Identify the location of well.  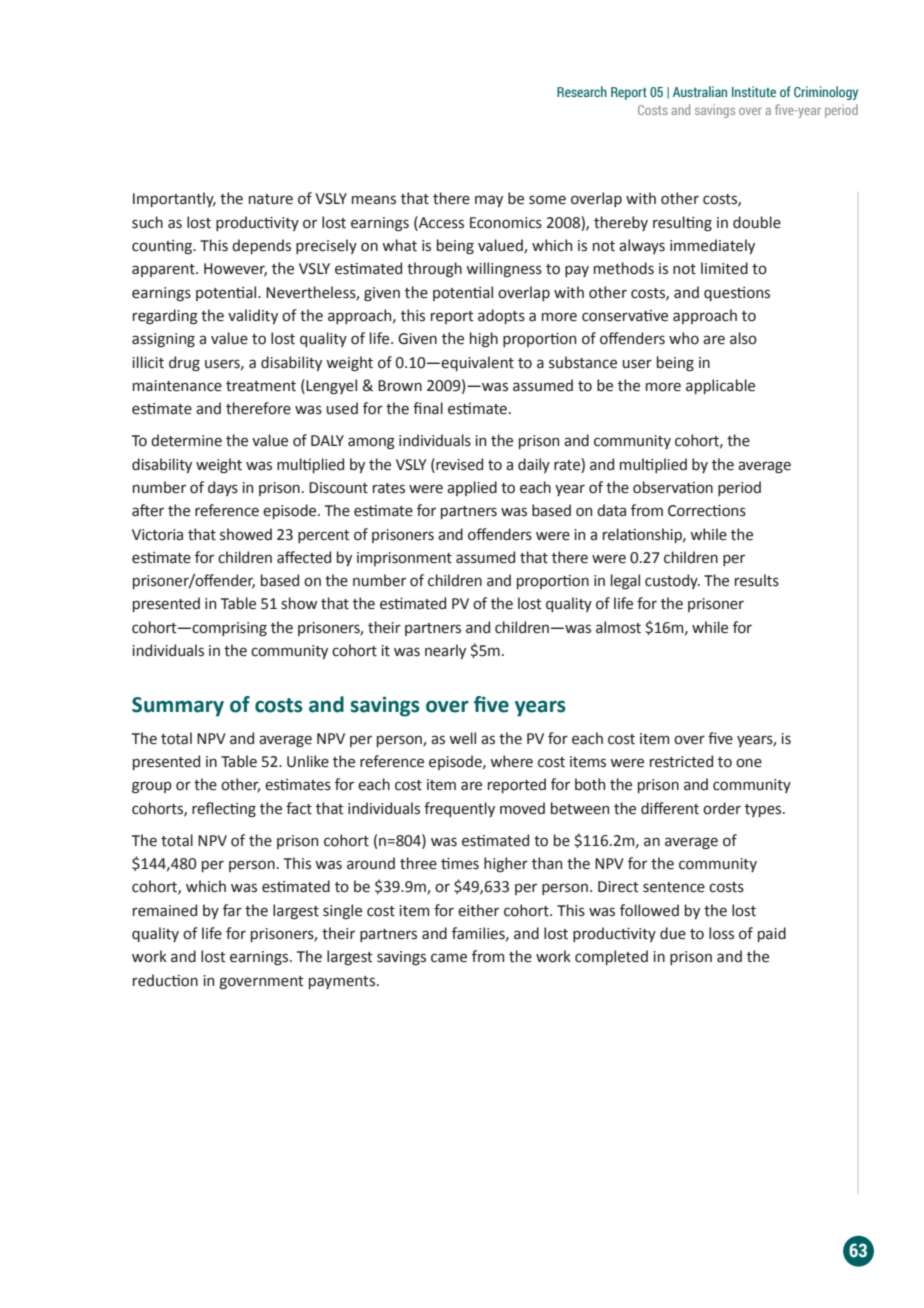
(462, 738).
